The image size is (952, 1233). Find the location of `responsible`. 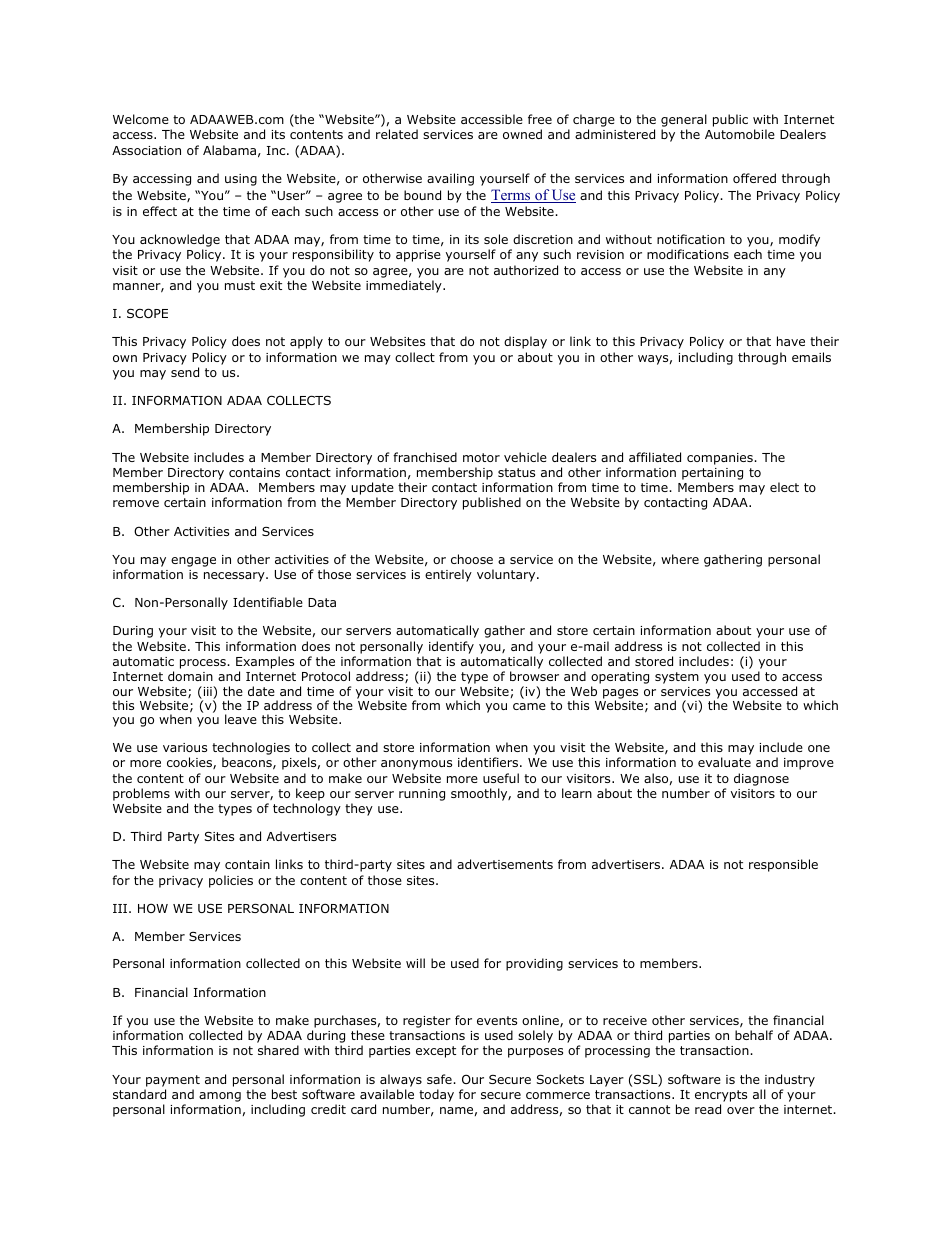

responsible is located at coordinates (783, 865).
